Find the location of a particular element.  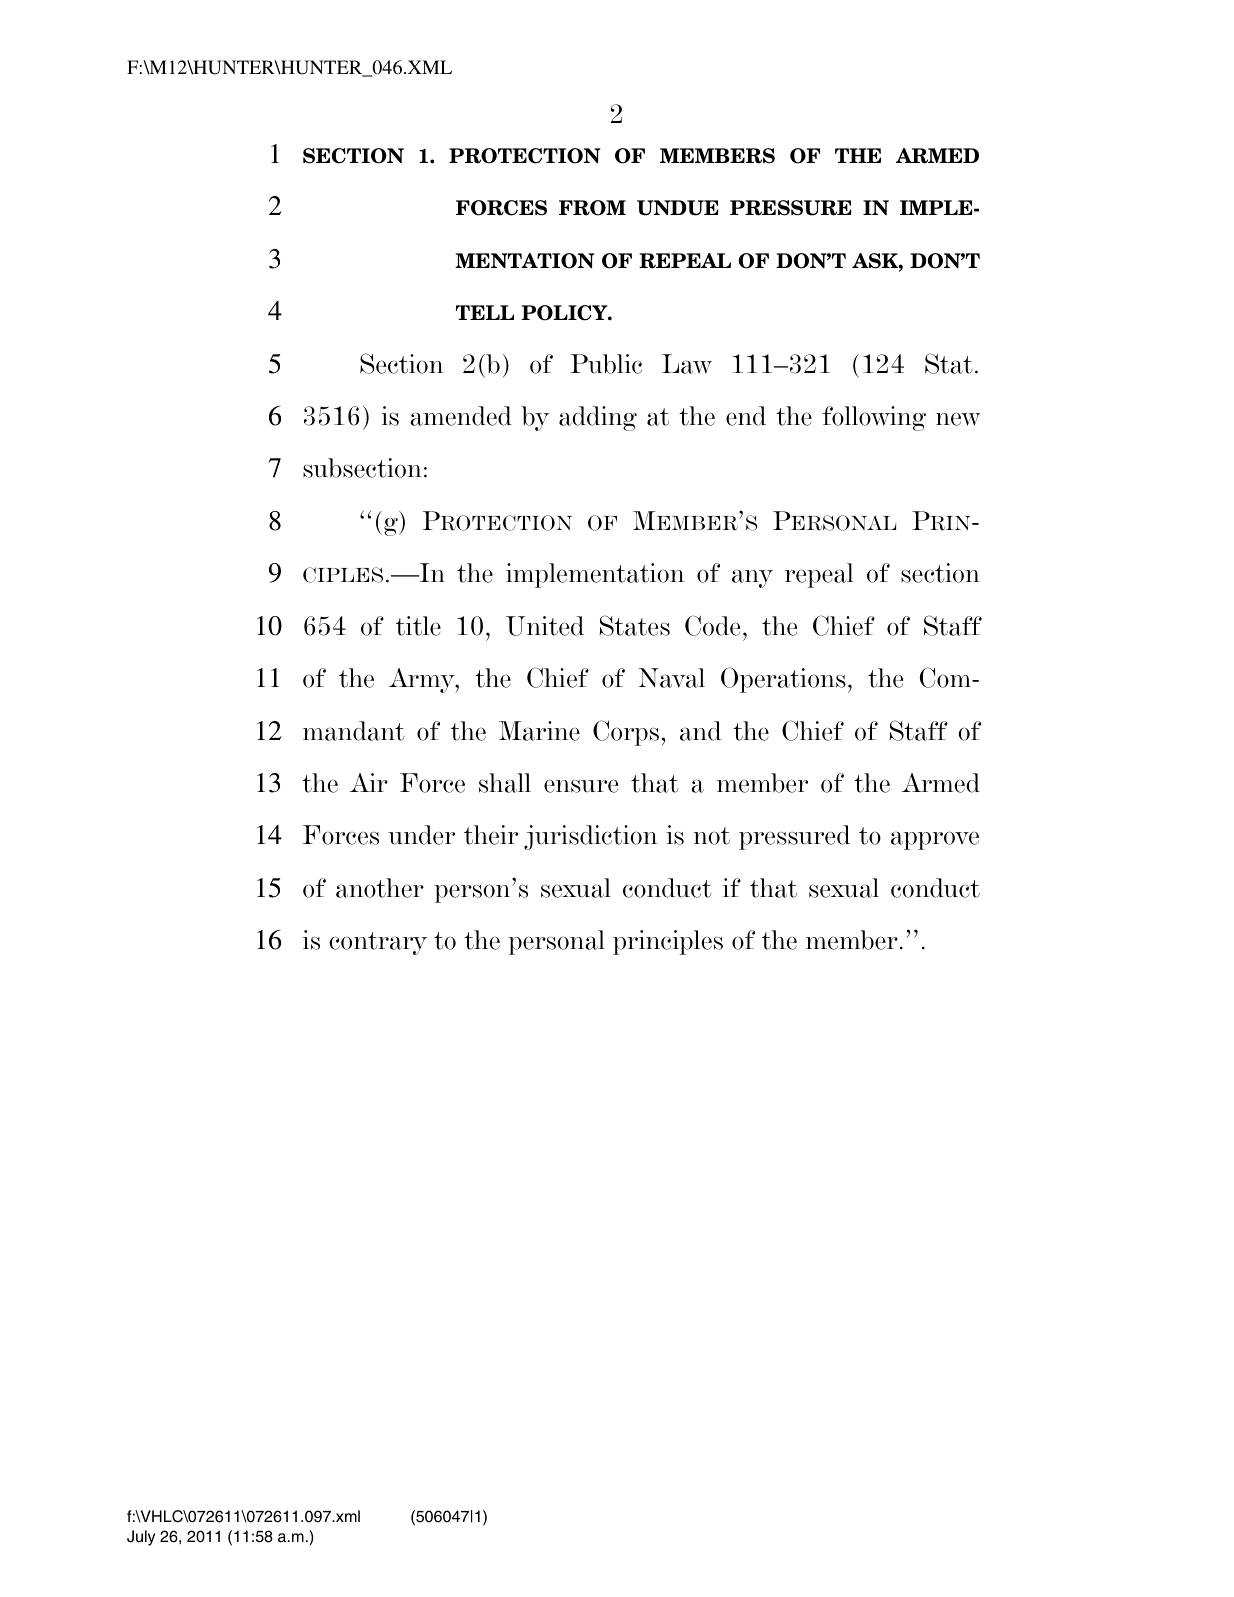

another is located at coordinates (380, 888).
